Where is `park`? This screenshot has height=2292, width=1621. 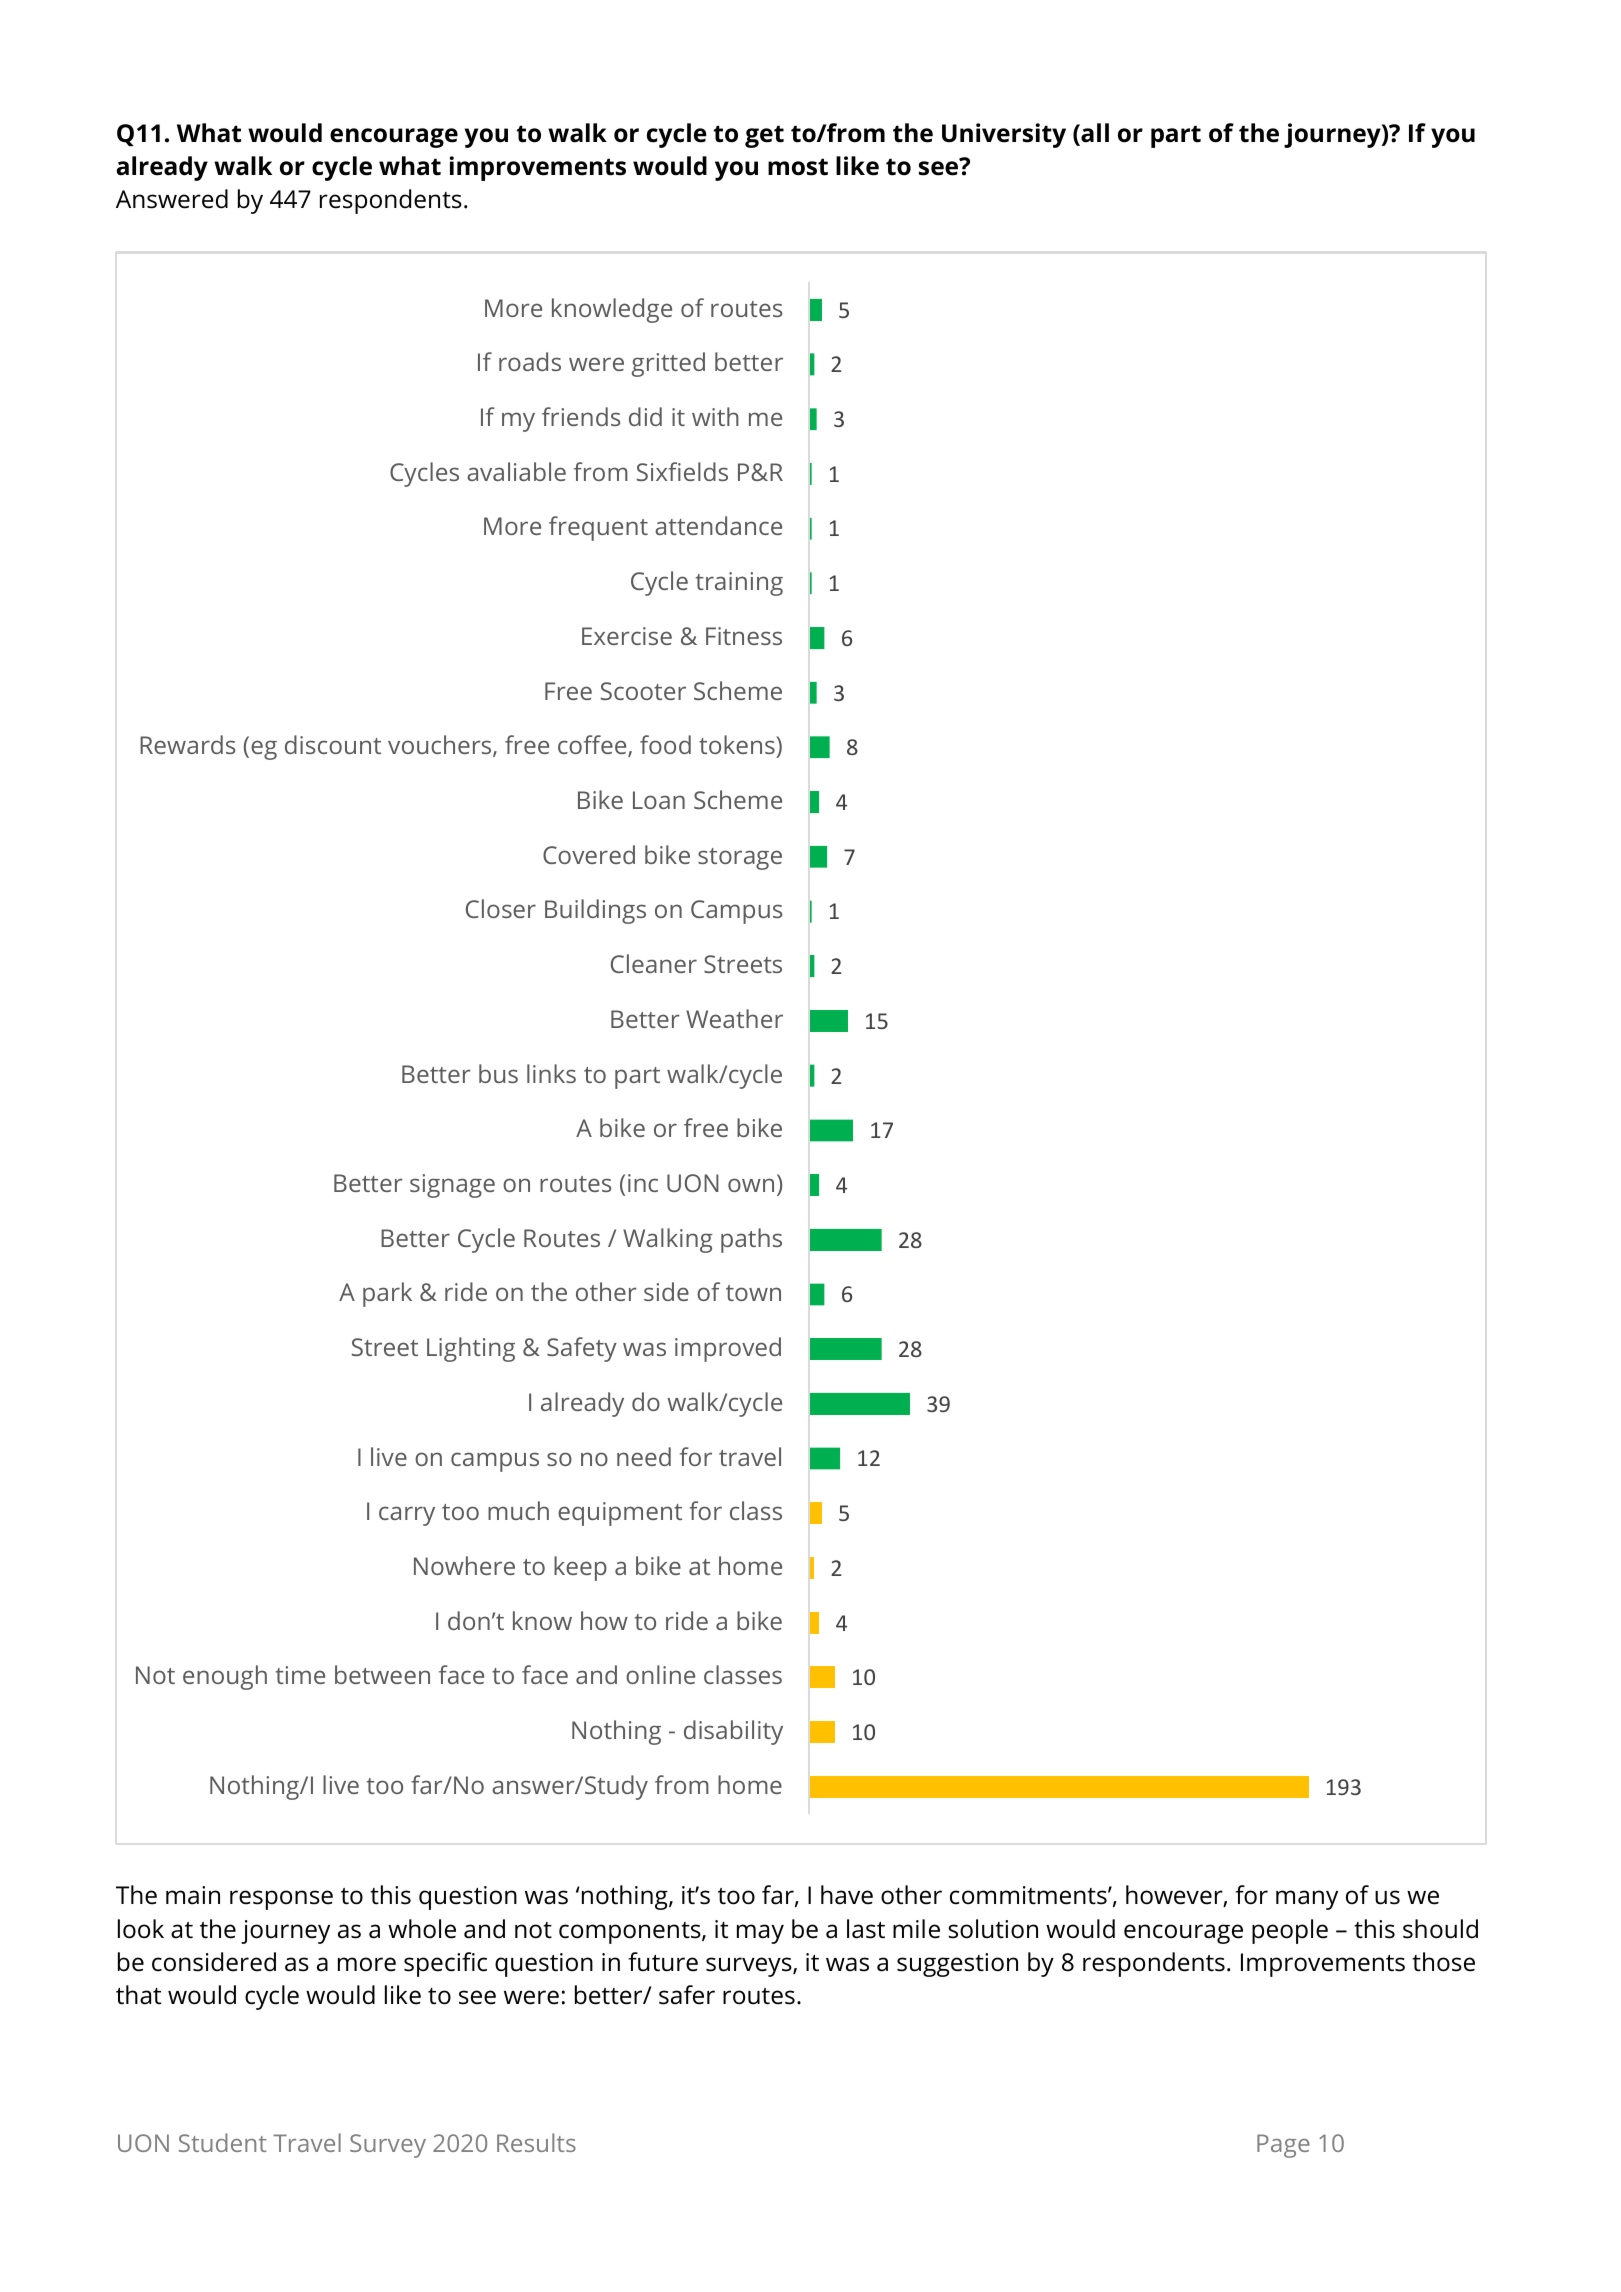 park is located at coordinates (387, 1294).
